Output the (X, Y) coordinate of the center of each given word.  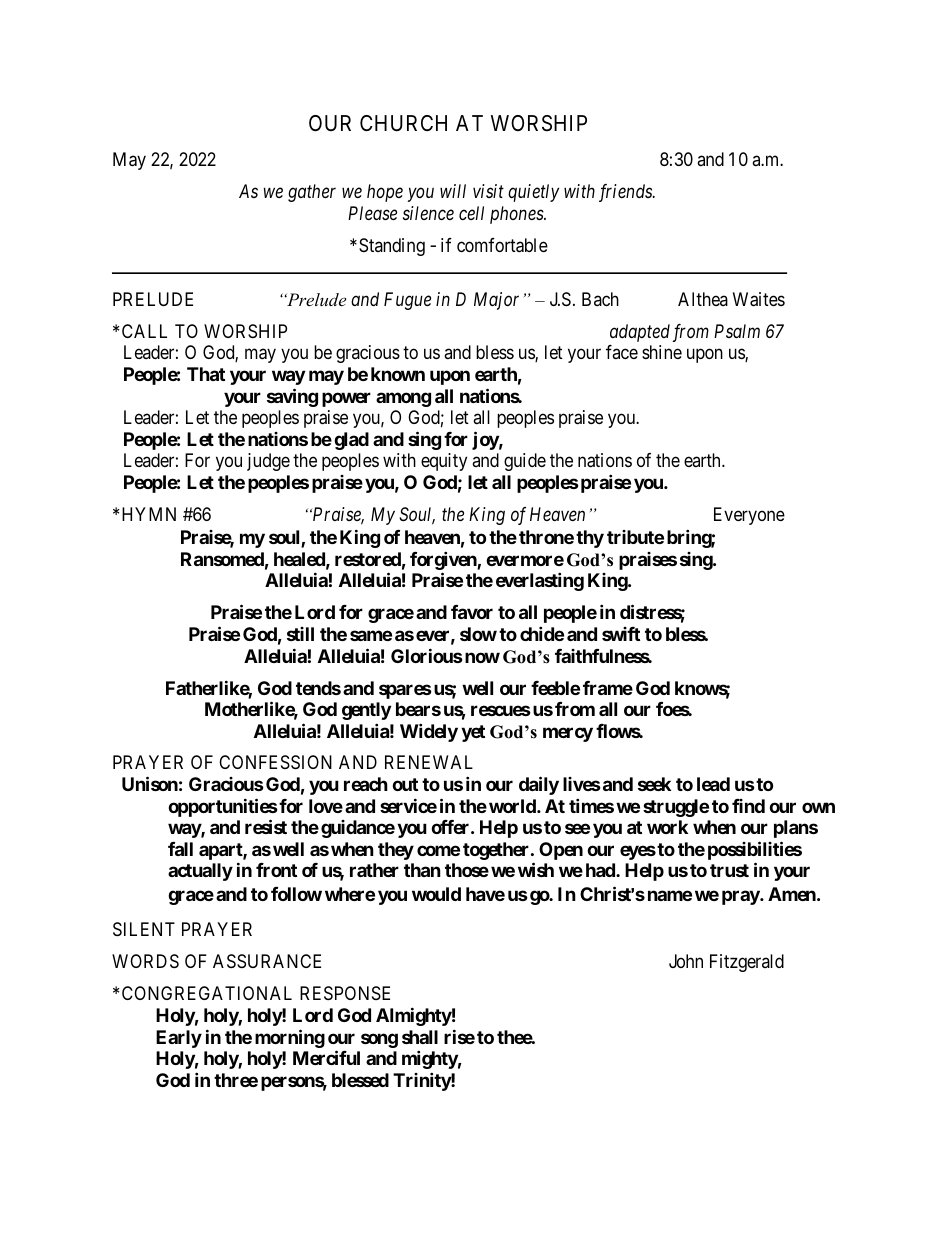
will (453, 191)
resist (266, 826)
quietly (533, 193)
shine (662, 352)
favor (472, 612)
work (667, 827)
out (405, 784)
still (300, 634)
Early (179, 1039)
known (398, 374)
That (206, 374)
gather (312, 193)
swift (621, 633)
